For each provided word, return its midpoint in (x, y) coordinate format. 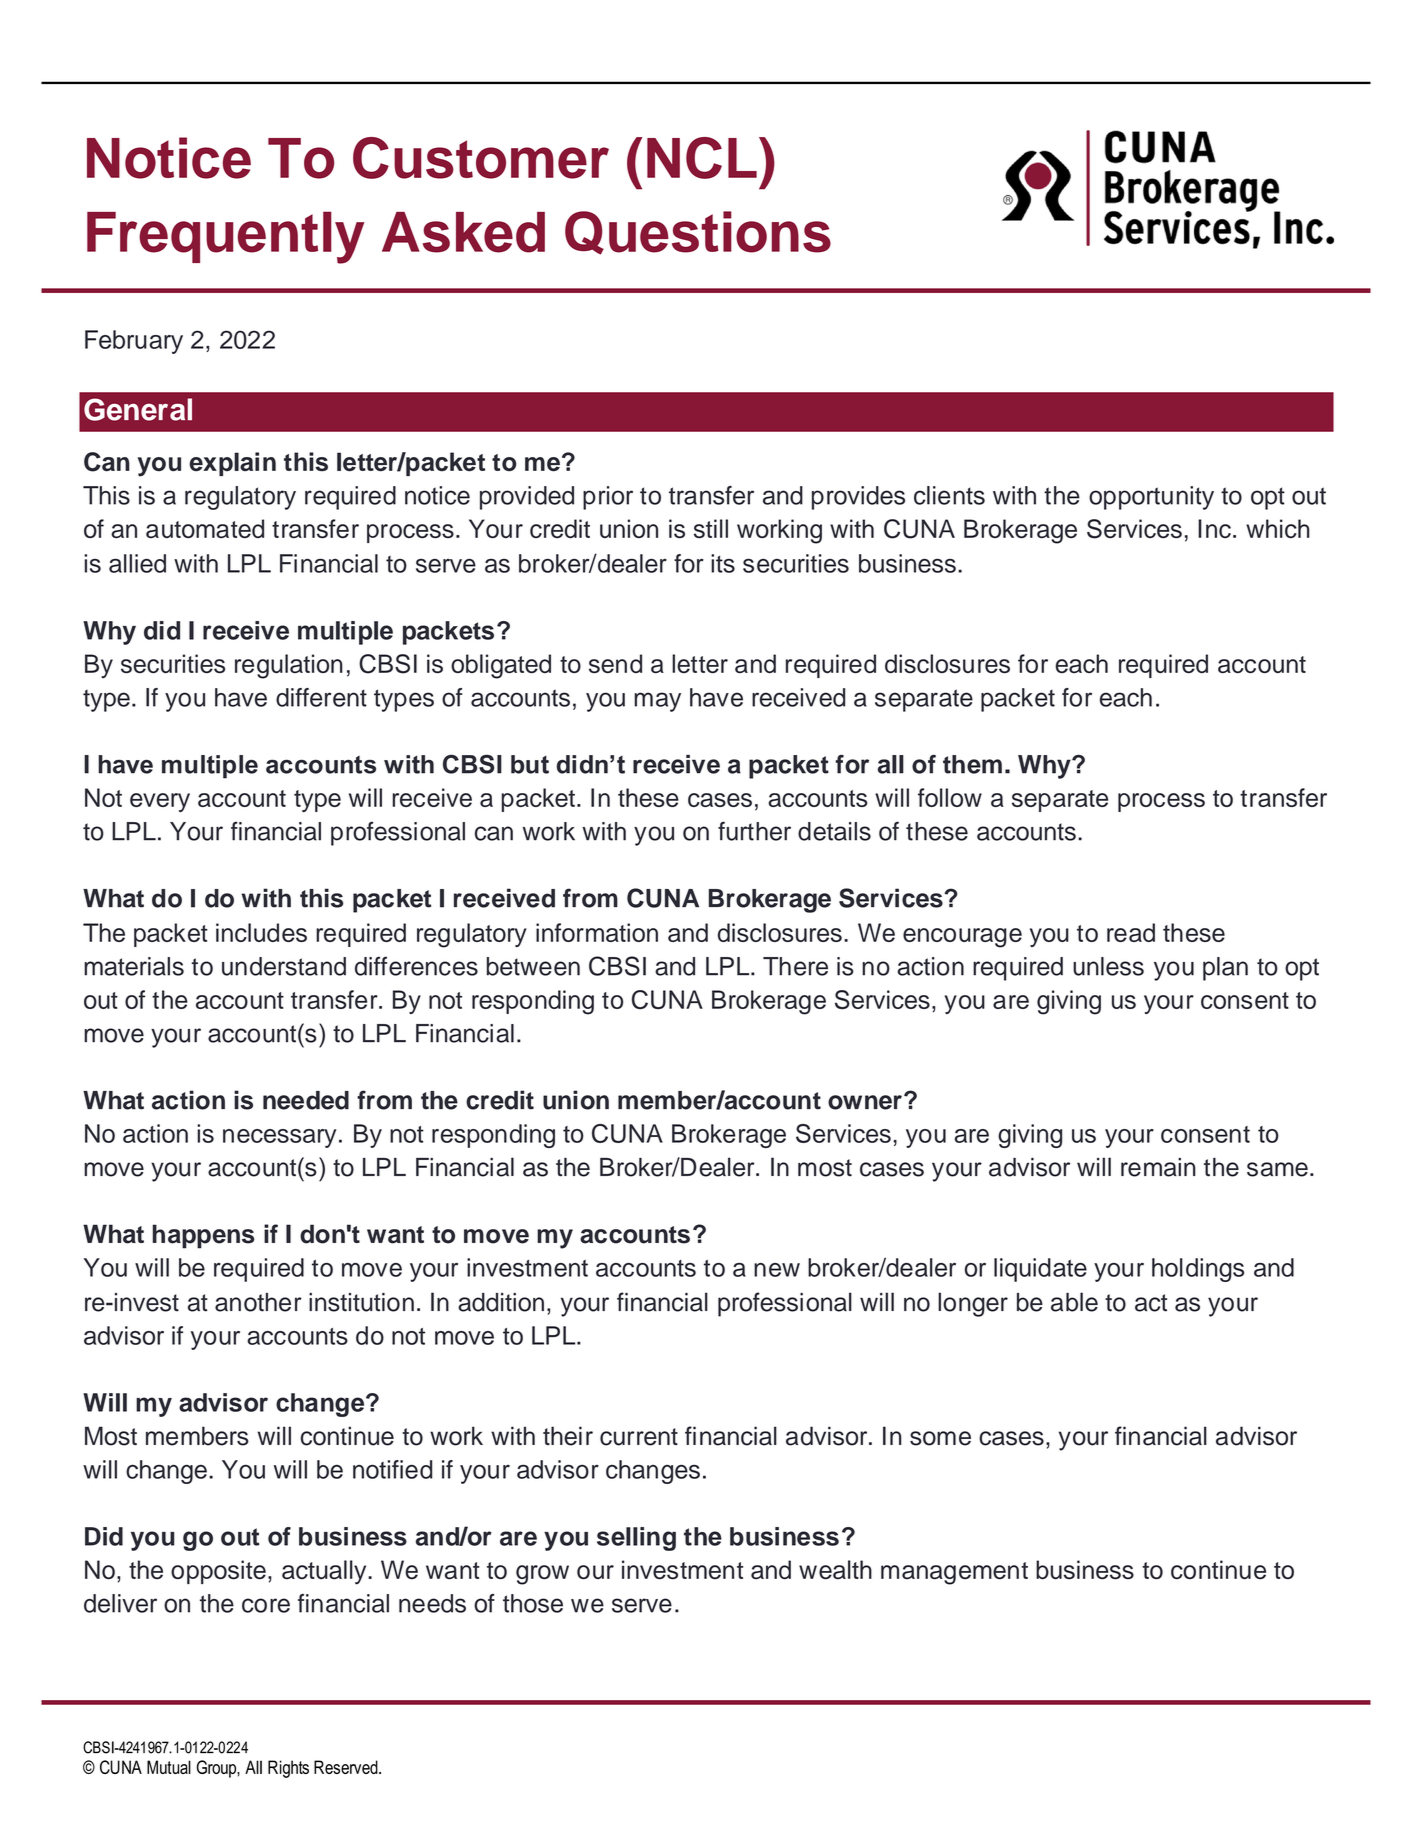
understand (284, 966)
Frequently (225, 237)
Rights (288, 1769)
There (795, 966)
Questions (698, 233)
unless (1108, 966)
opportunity (1151, 498)
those (533, 1603)
